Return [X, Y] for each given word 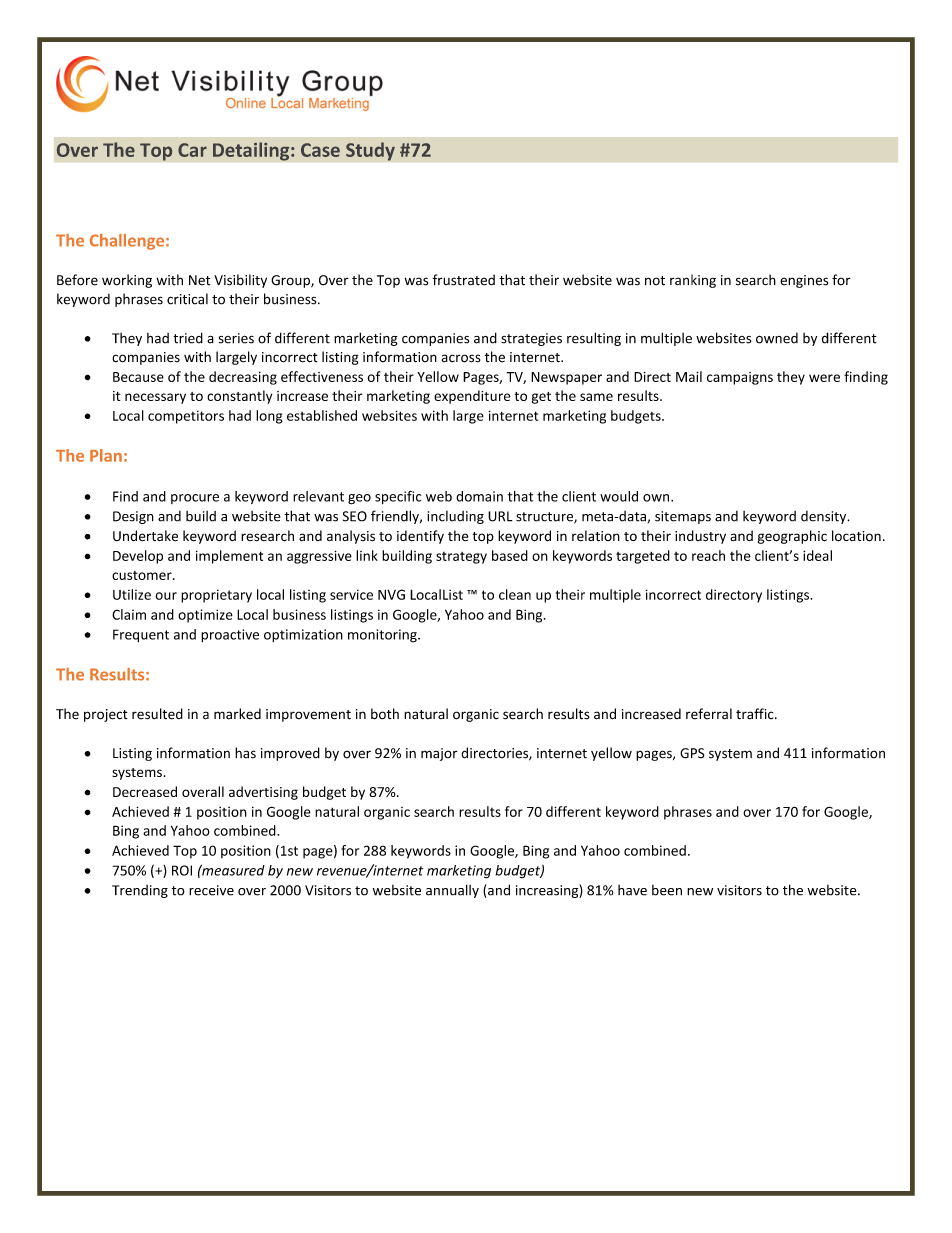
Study [370, 151]
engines [804, 281]
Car [192, 150]
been [667, 890]
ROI [182, 870]
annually [452, 891]
